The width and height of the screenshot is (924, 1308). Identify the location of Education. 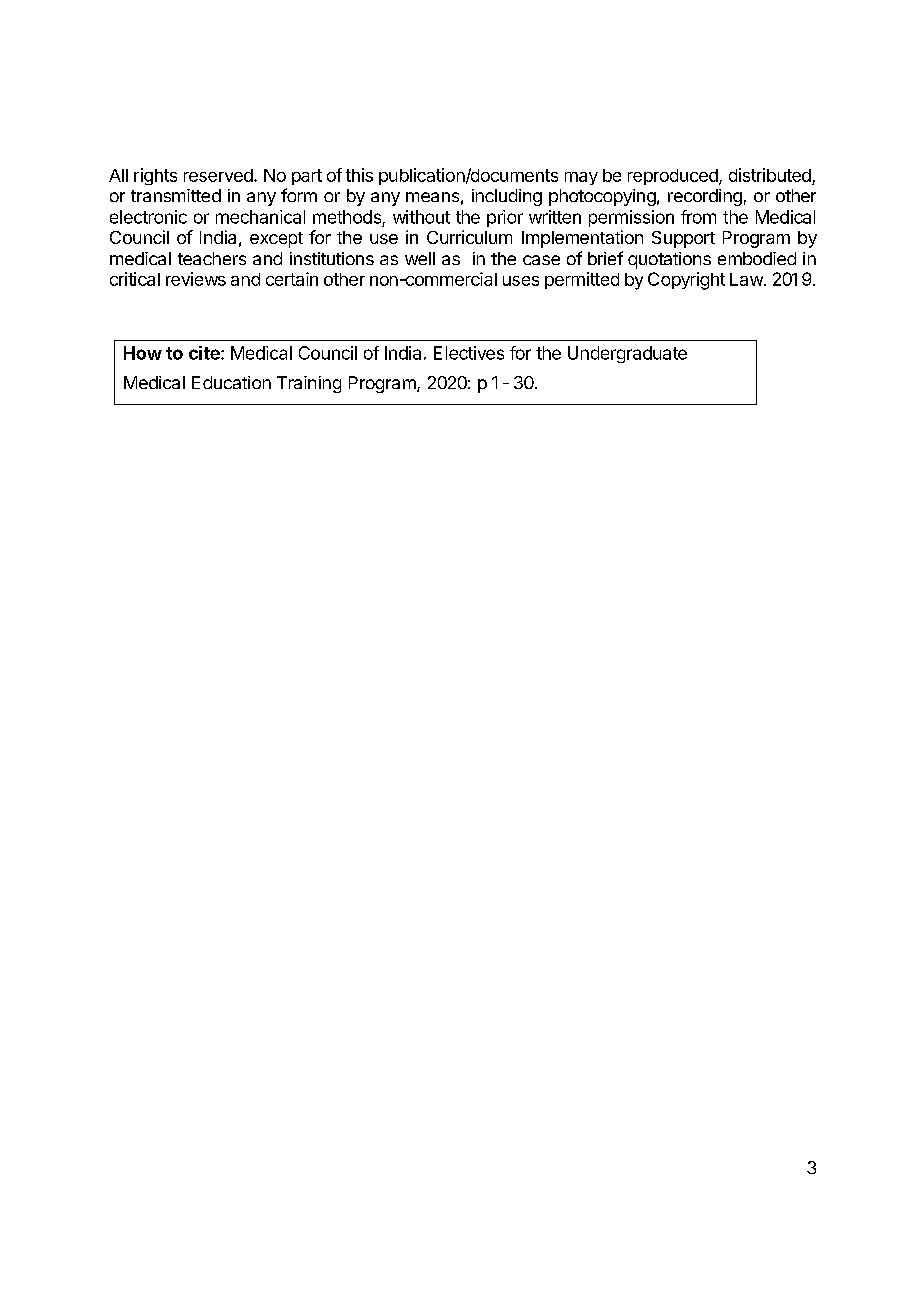
(231, 382).
